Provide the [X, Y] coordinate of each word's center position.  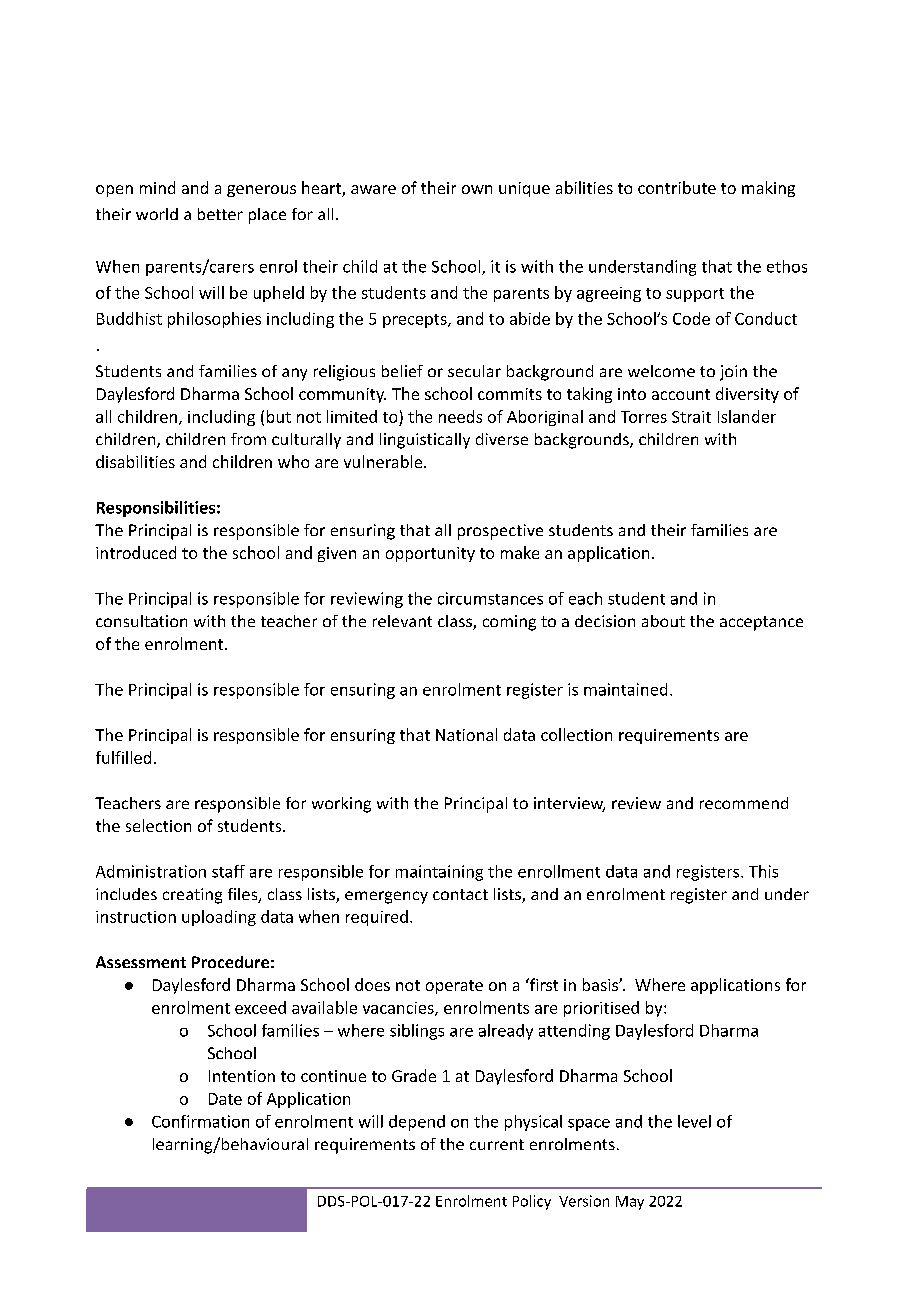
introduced [136, 552]
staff [228, 871]
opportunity [430, 554]
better [220, 214]
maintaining [439, 873]
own [477, 189]
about [663, 621]
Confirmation [200, 1121]
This [763, 871]
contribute [677, 187]
